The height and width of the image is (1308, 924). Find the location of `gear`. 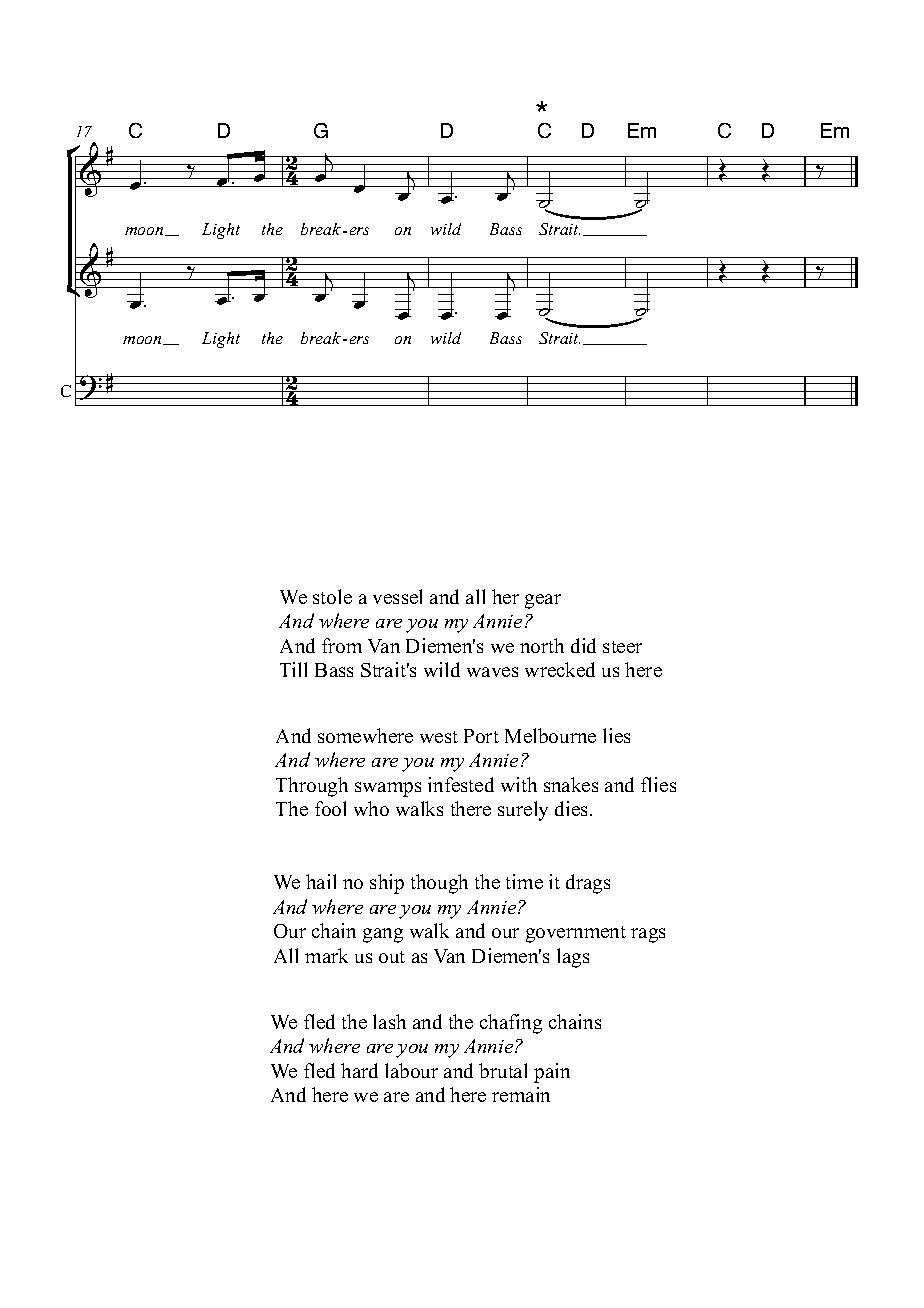

gear is located at coordinates (543, 601).
